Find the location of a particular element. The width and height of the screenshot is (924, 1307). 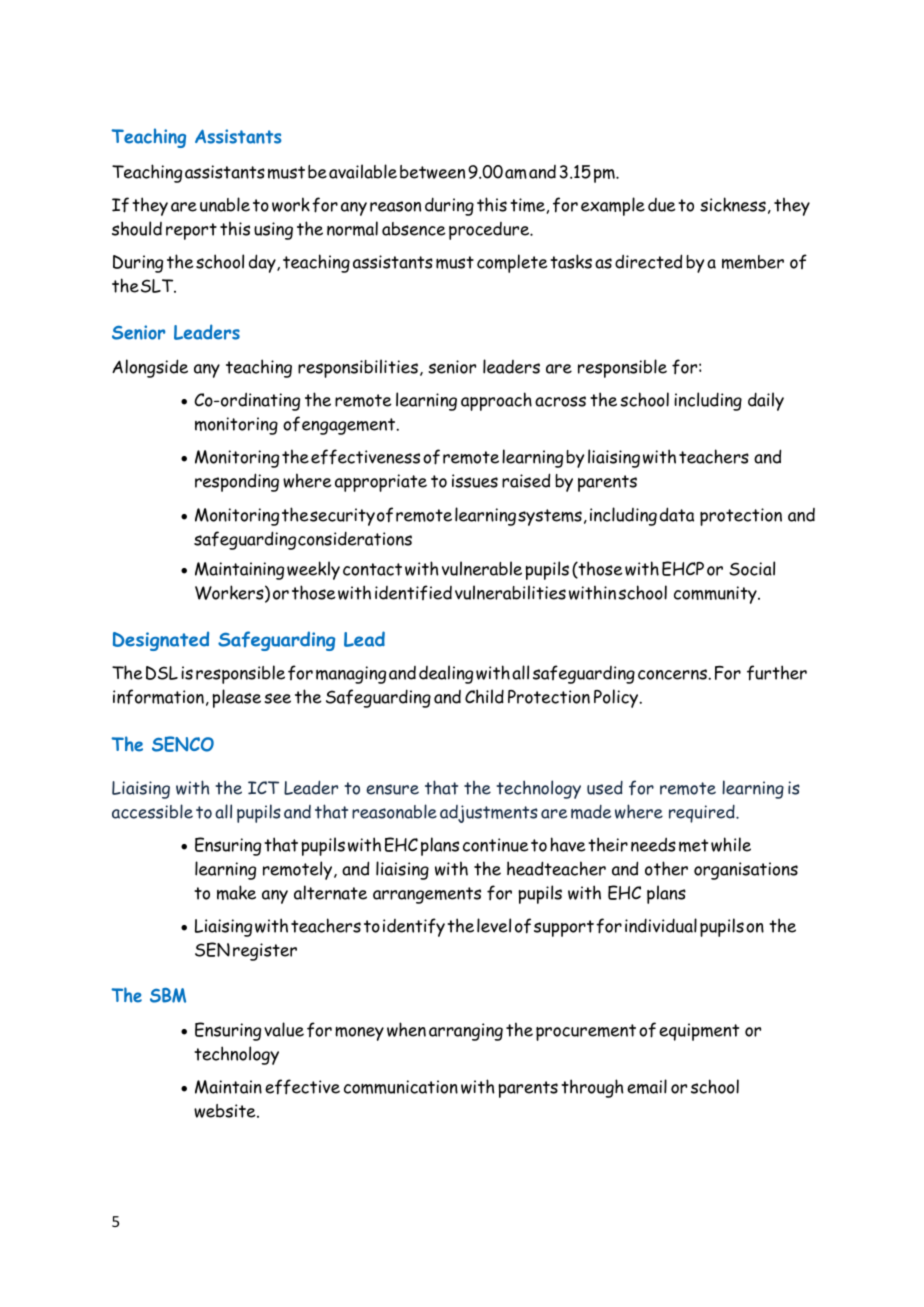

report is located at coordinates (191, 231).
